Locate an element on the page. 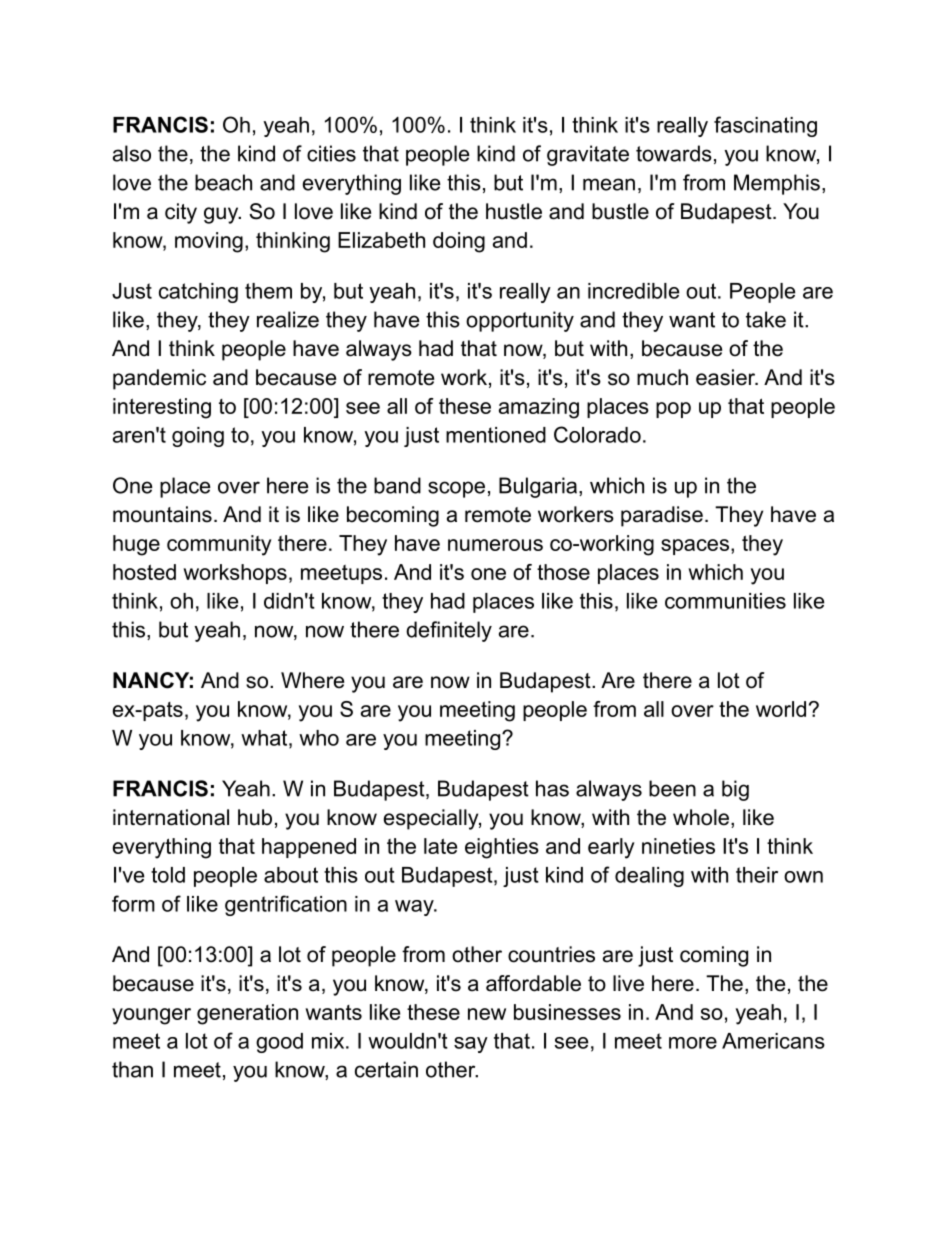 The width and height of the document is (952, 1233). hustle is located at coordinates (514, 211).
